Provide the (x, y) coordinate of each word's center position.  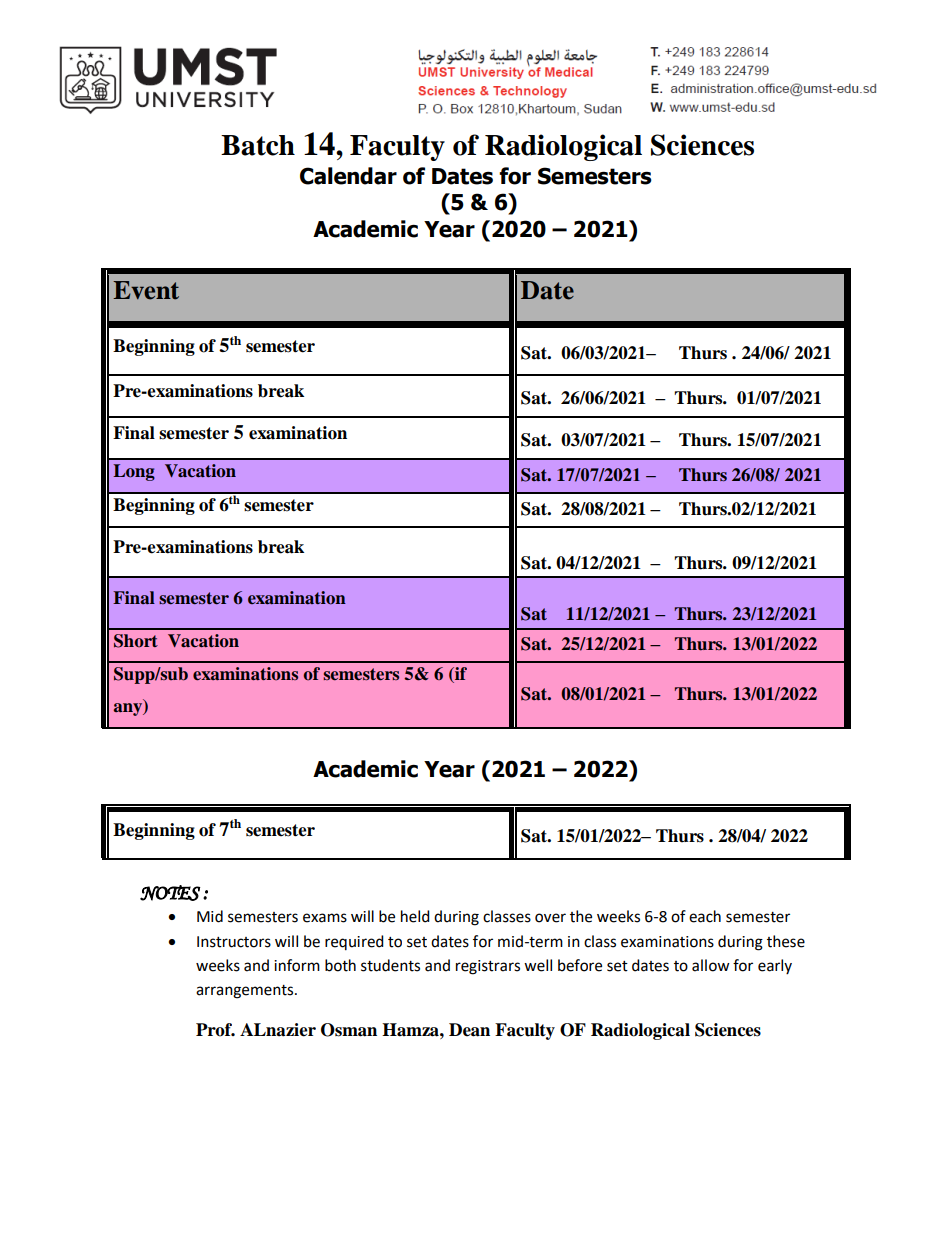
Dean (469, 1030)
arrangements (246, 992)
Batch (258, 145)
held (415, 916)
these (786, 941)
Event (146, 290)
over (550, 918)
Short (136, 641)
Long (134, 472)
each (705, 916)
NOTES (170, 893)
